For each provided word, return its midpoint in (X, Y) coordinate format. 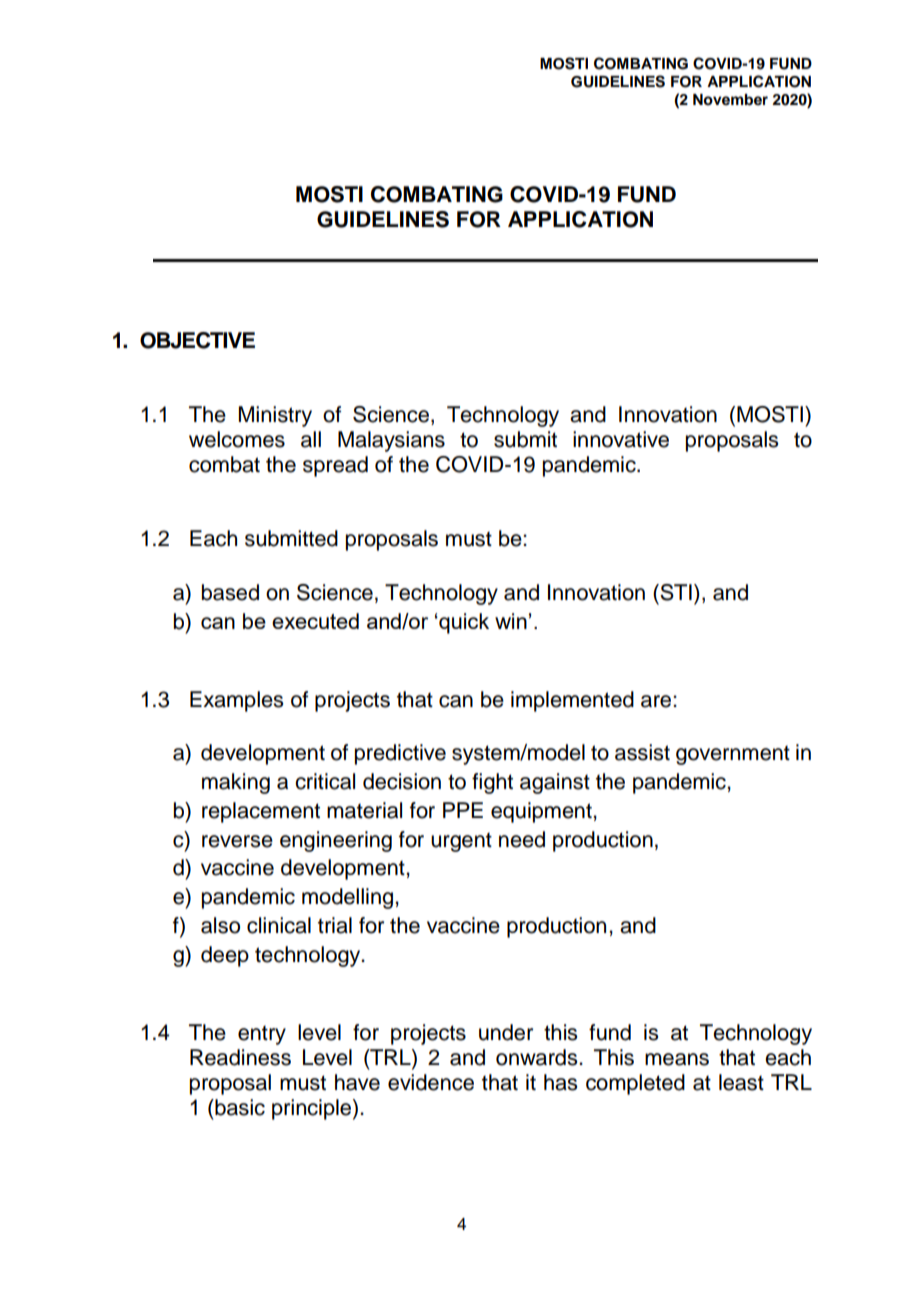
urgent (461, 842)
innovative (621, 439)
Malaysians (391, 441)
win (511, 621)
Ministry (275, 416)
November (730, 100)
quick (463, 623)
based (230, 592)
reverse (237, 841)
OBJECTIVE (197, 340)
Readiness (240, 1057)
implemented (572, 701)
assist (642, 752)
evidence (431, 1082)
